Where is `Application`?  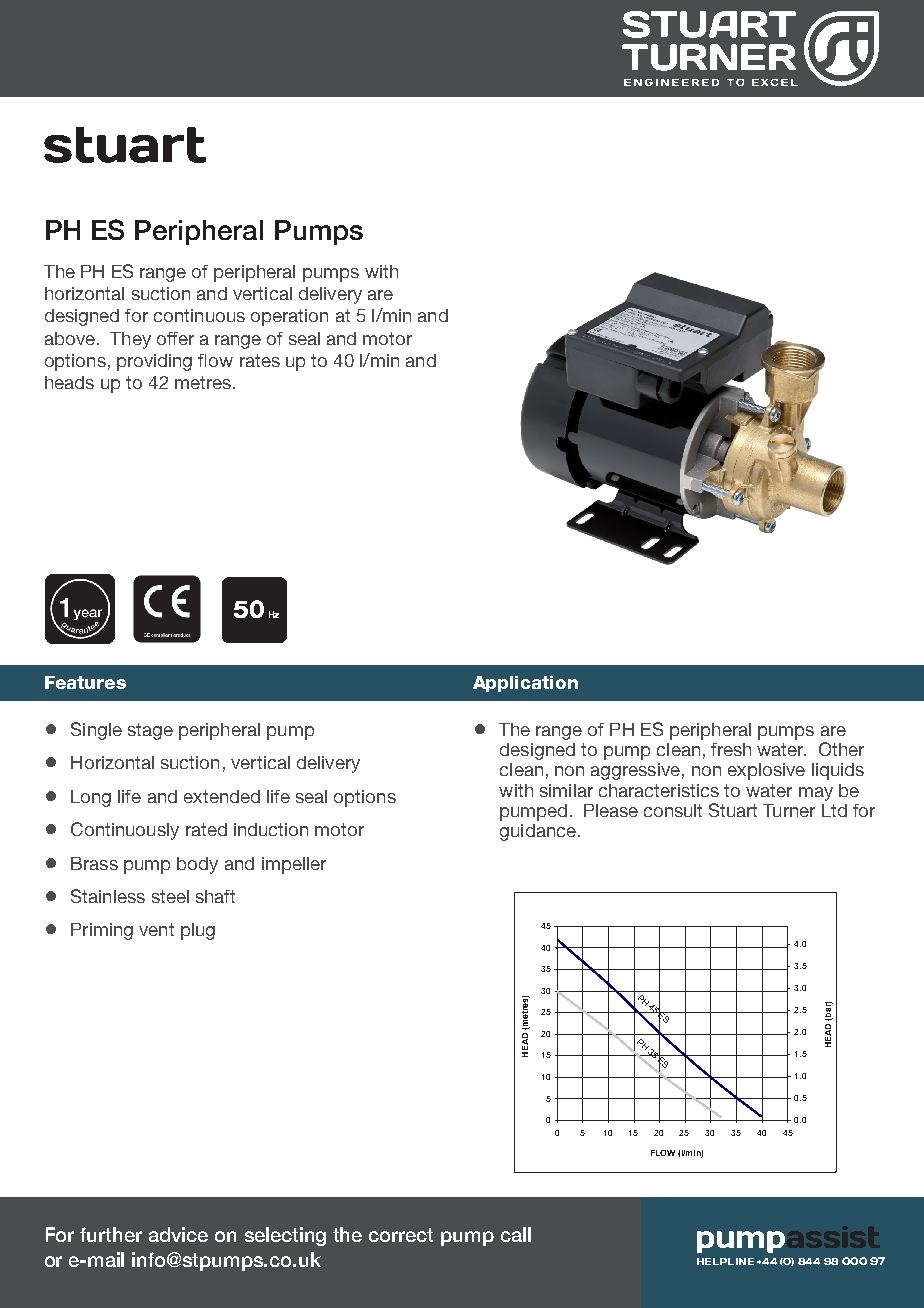
Application is located at coordinates (525, 684).
